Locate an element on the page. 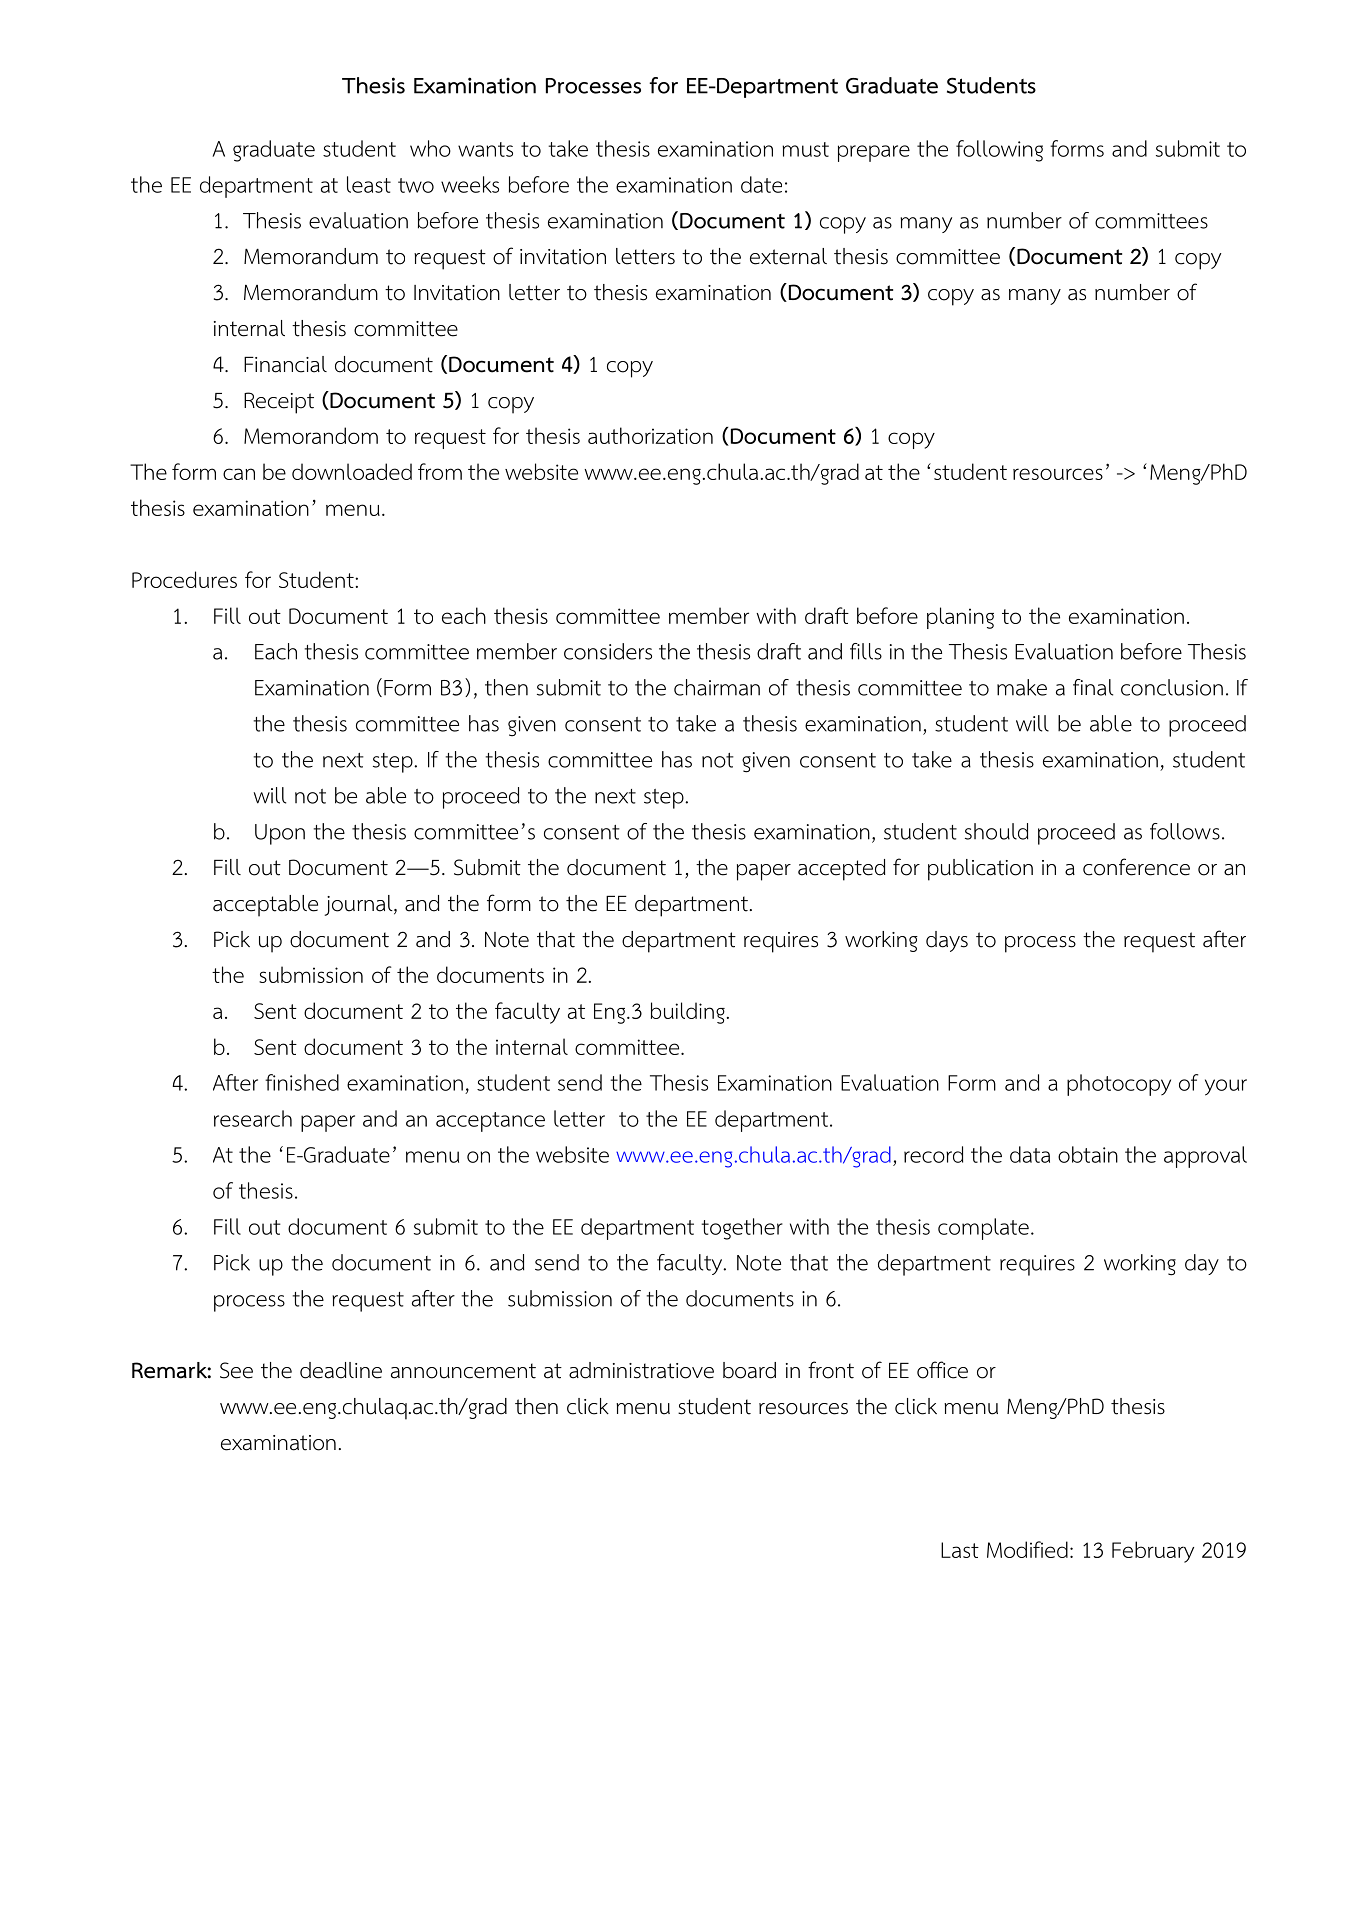  chairman is located at coordinates (717, 687).
